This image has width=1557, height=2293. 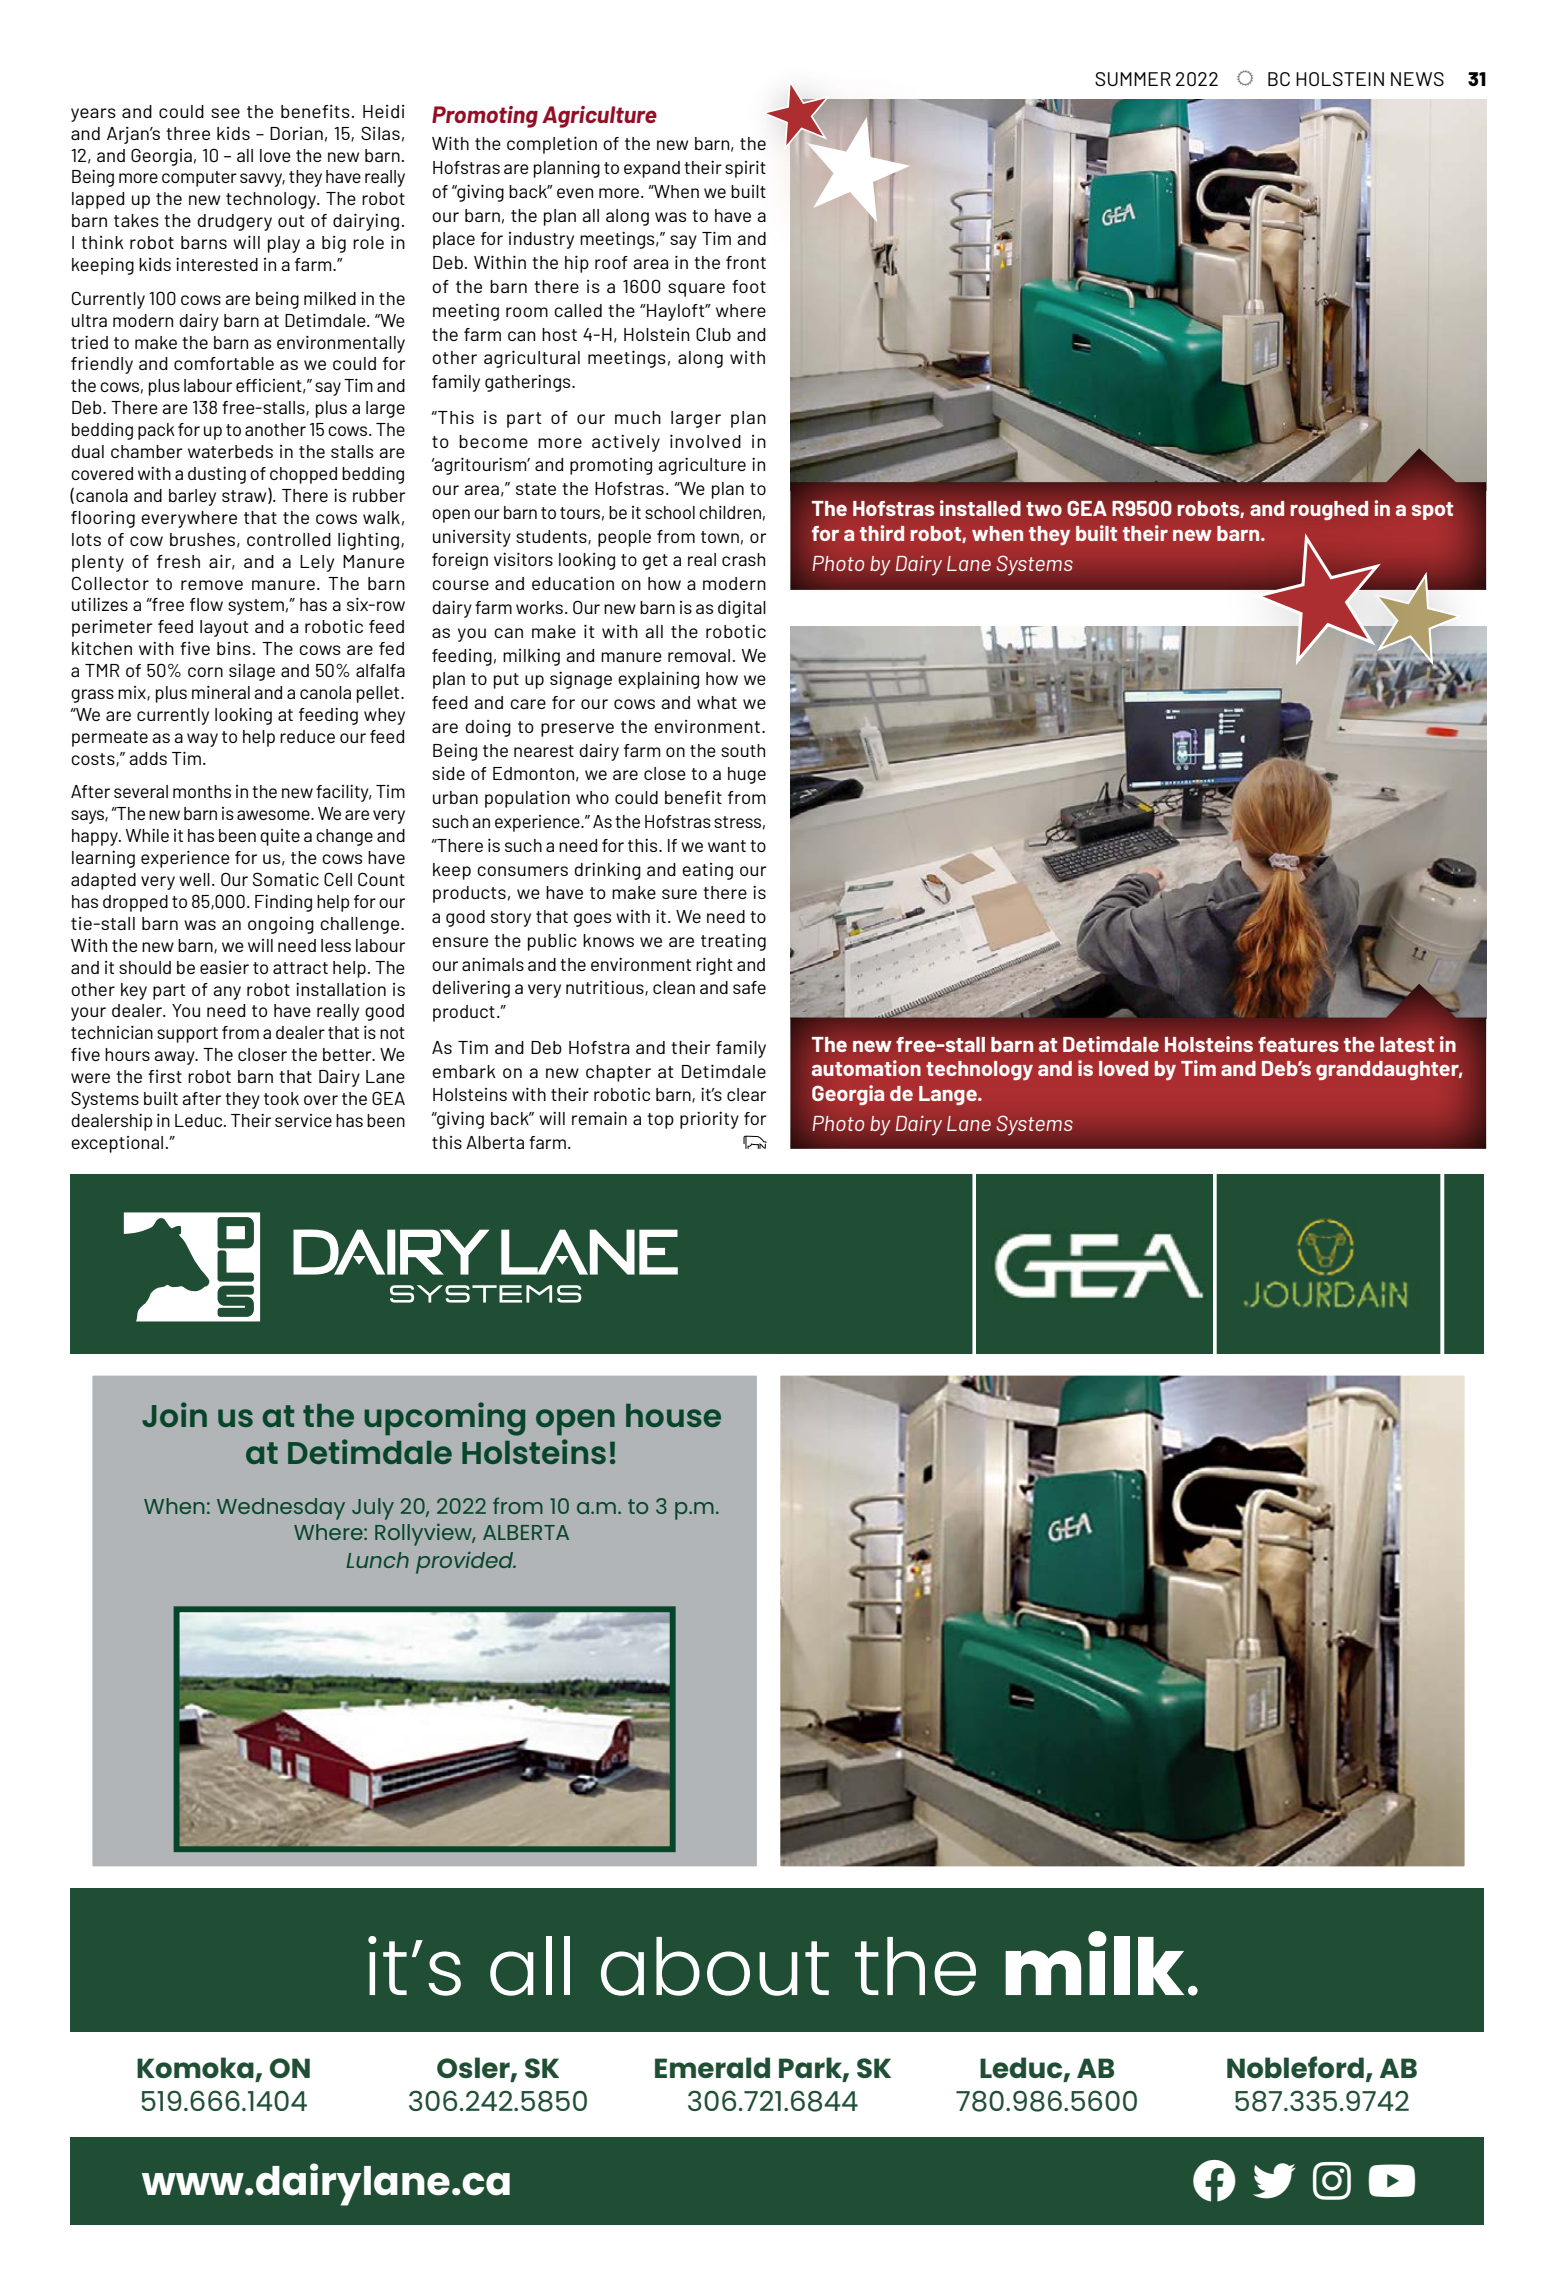 I want to click on Lunch, so click(x=377, y=1560).
